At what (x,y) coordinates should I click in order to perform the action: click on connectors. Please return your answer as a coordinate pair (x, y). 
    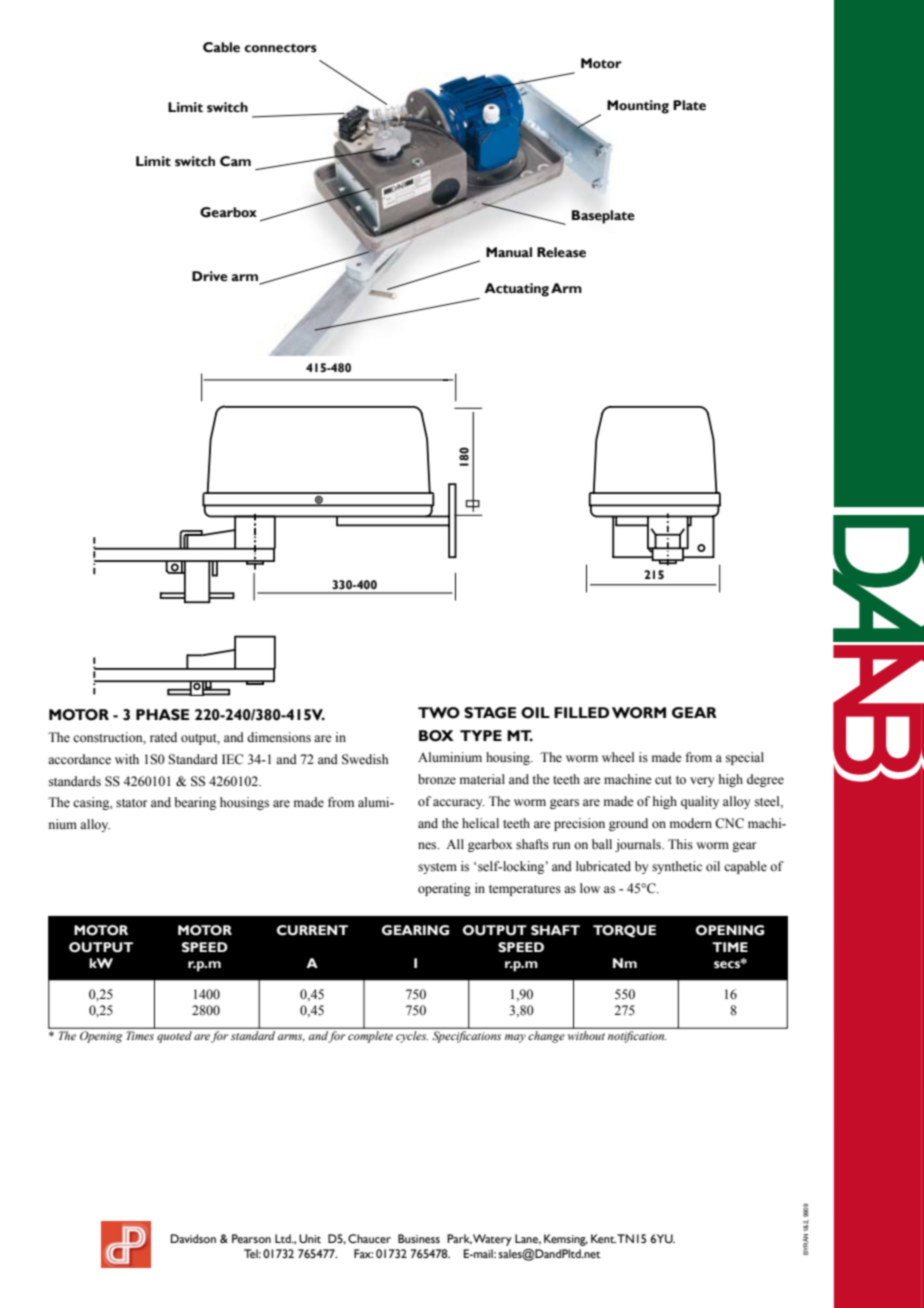
    Looking at the image, I should click on (280, 48).
